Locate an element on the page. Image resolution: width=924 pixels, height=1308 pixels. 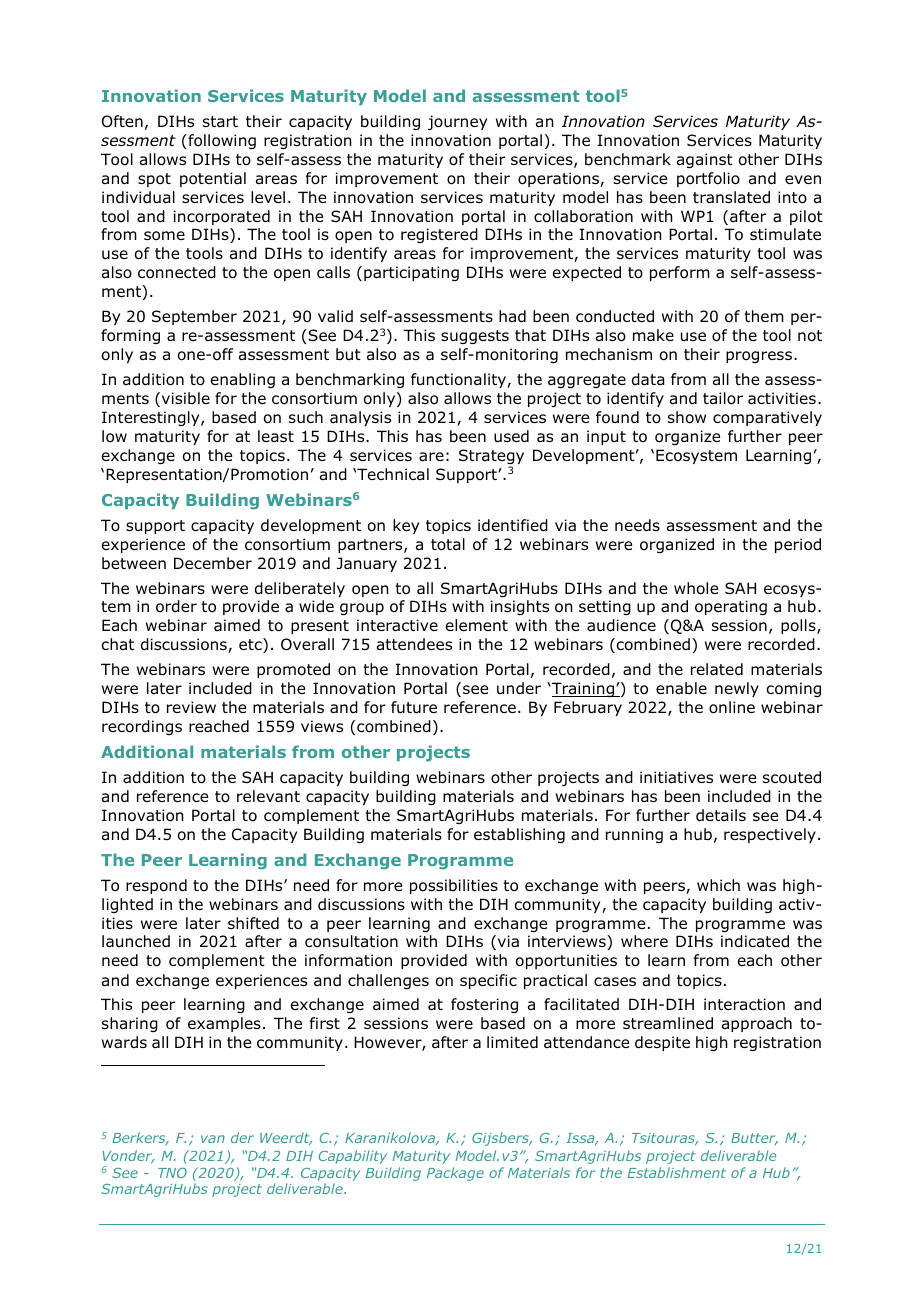
despite is located at coordinates (662, 1043).
